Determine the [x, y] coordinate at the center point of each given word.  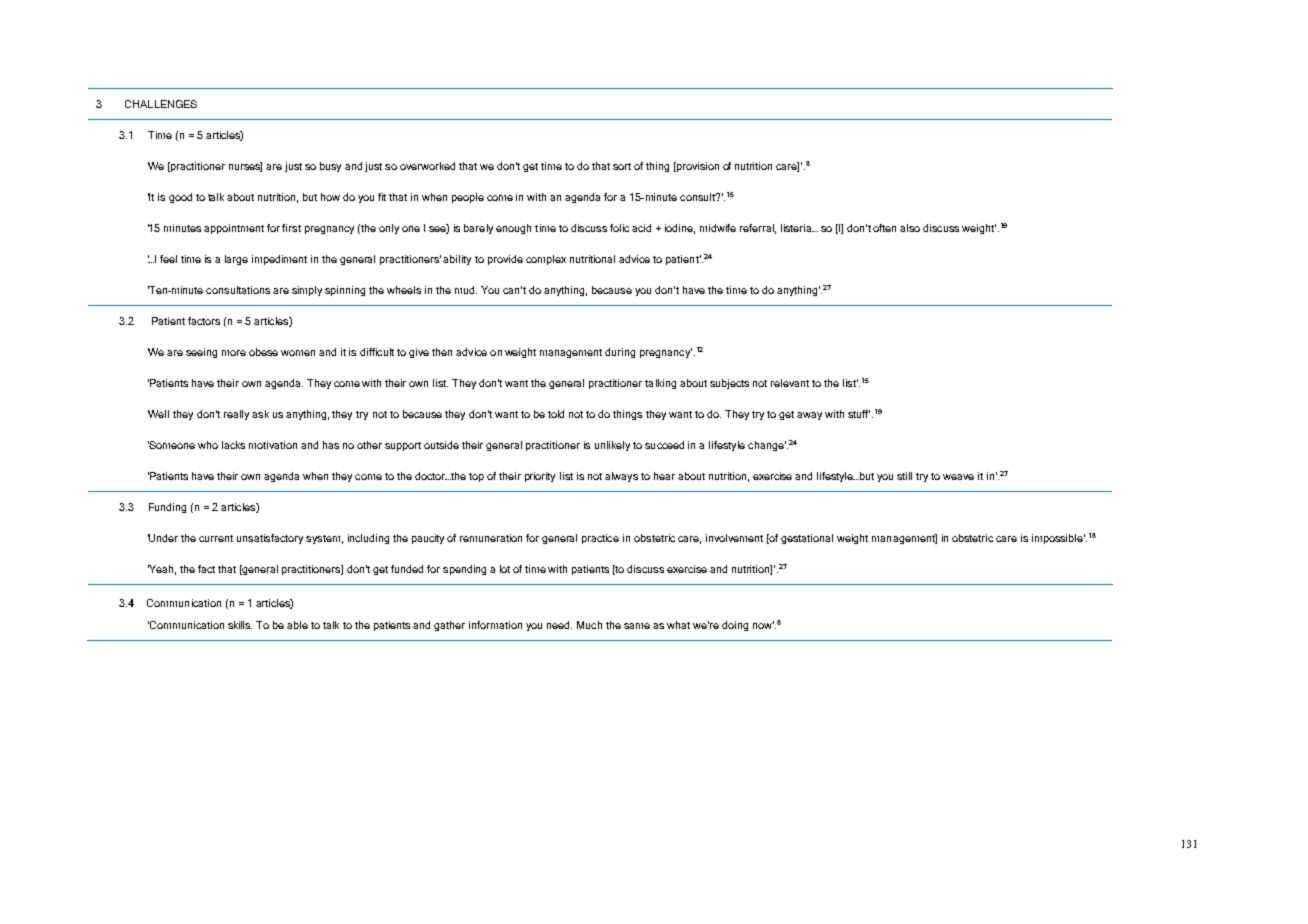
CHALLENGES [161, 104]
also [910, 228]
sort [622, 166]
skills [240, 625]
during [620, 353]
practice [600, 539]
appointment [234, 229]
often [884, 228]
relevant [790, 383]
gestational [807, 539]
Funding [167, 508]
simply [307, 291]
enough [513, 229]
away [809, 416]
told [556, 414]
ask [260, 414]
